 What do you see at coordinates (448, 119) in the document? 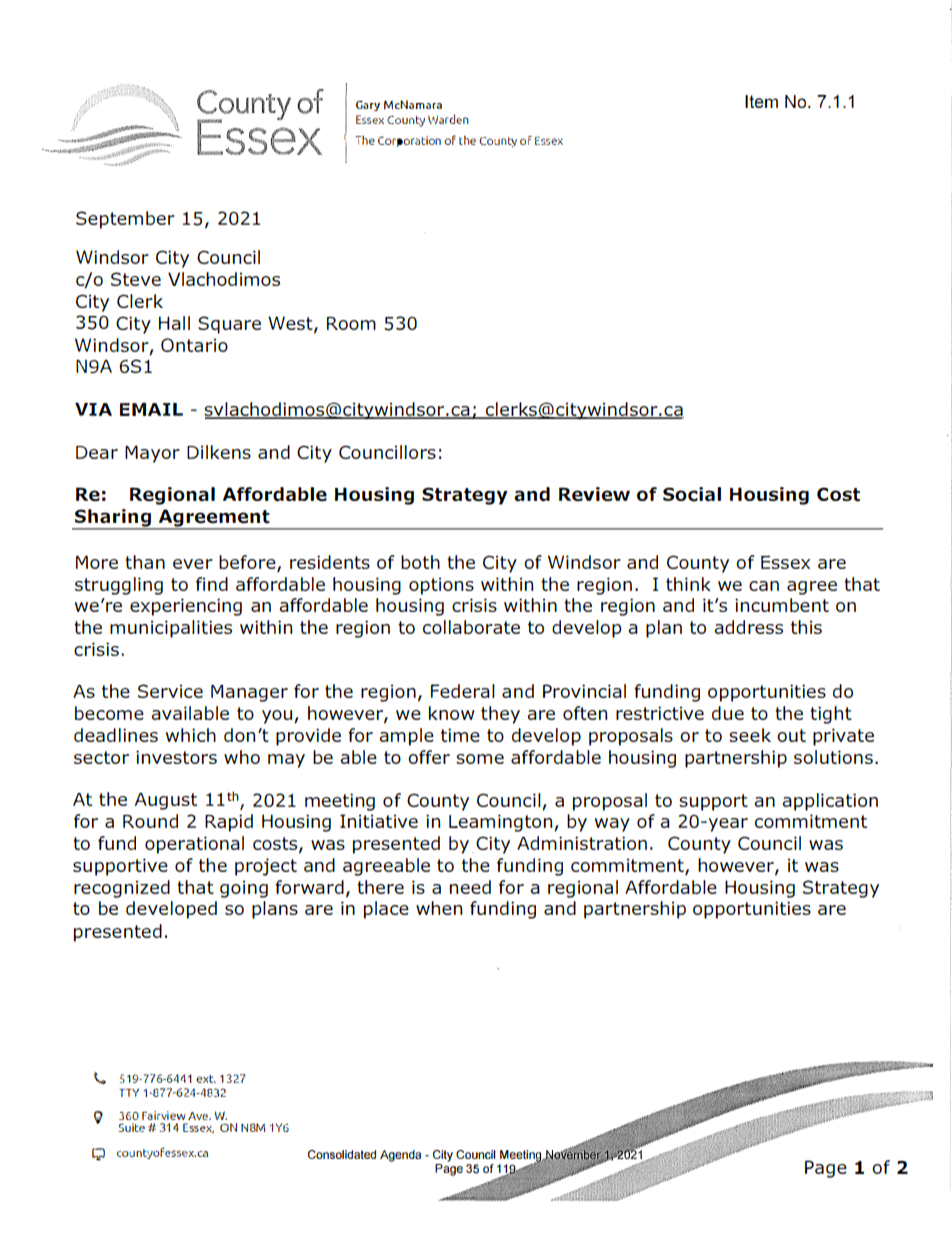
I see `Warden` at bounding box center [448, 119].
